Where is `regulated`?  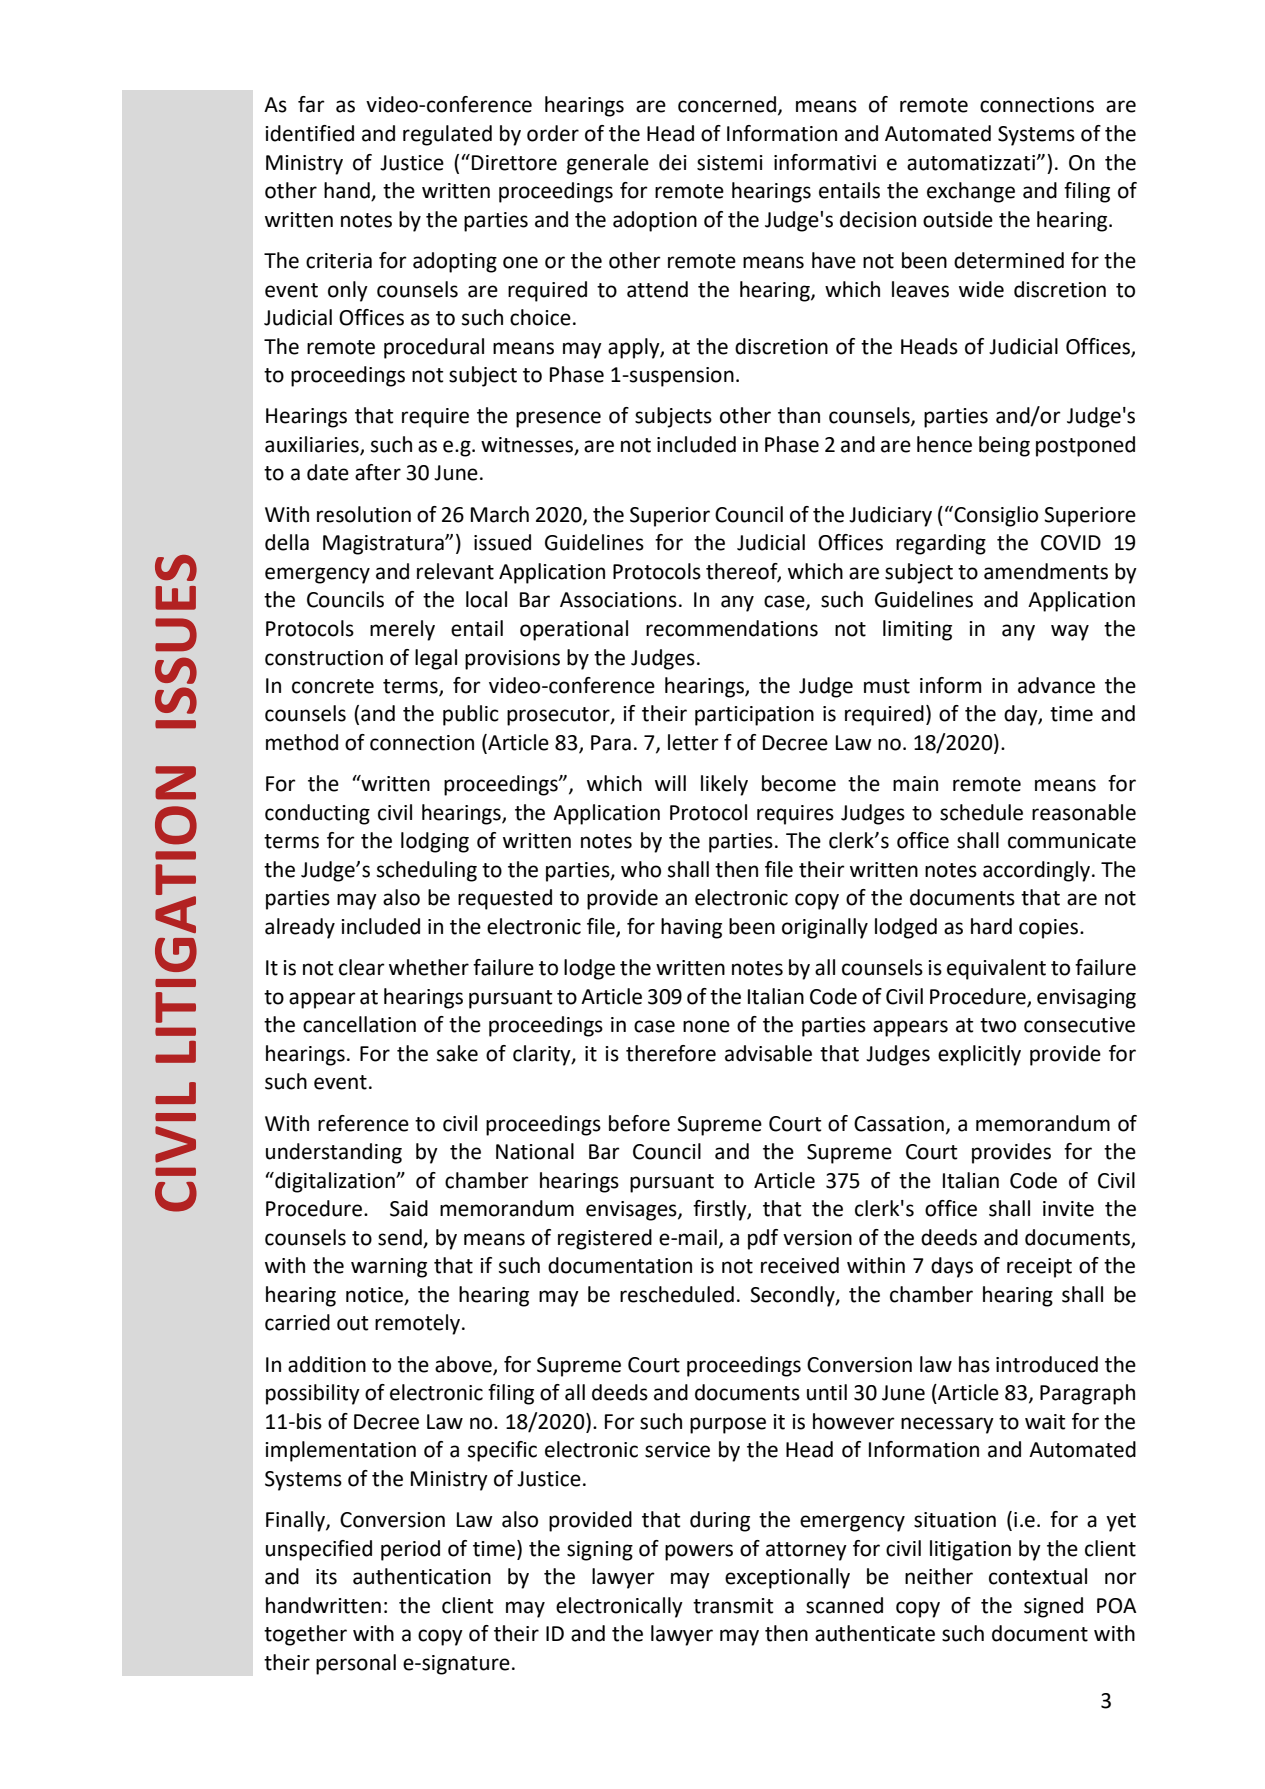 regulated is located at coordinates (447, 135).
